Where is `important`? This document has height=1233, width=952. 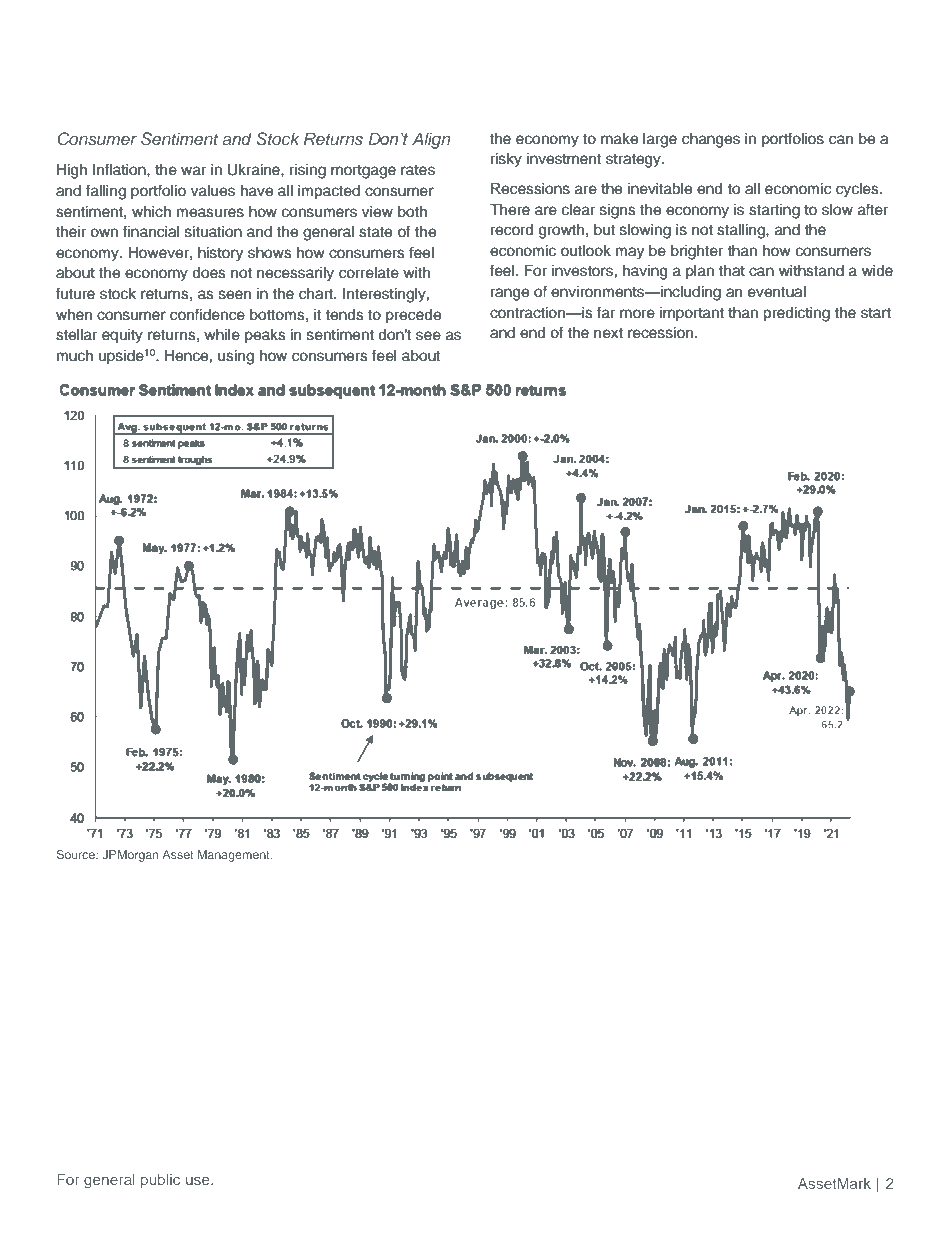
important is located at coordinates (692, 314).
